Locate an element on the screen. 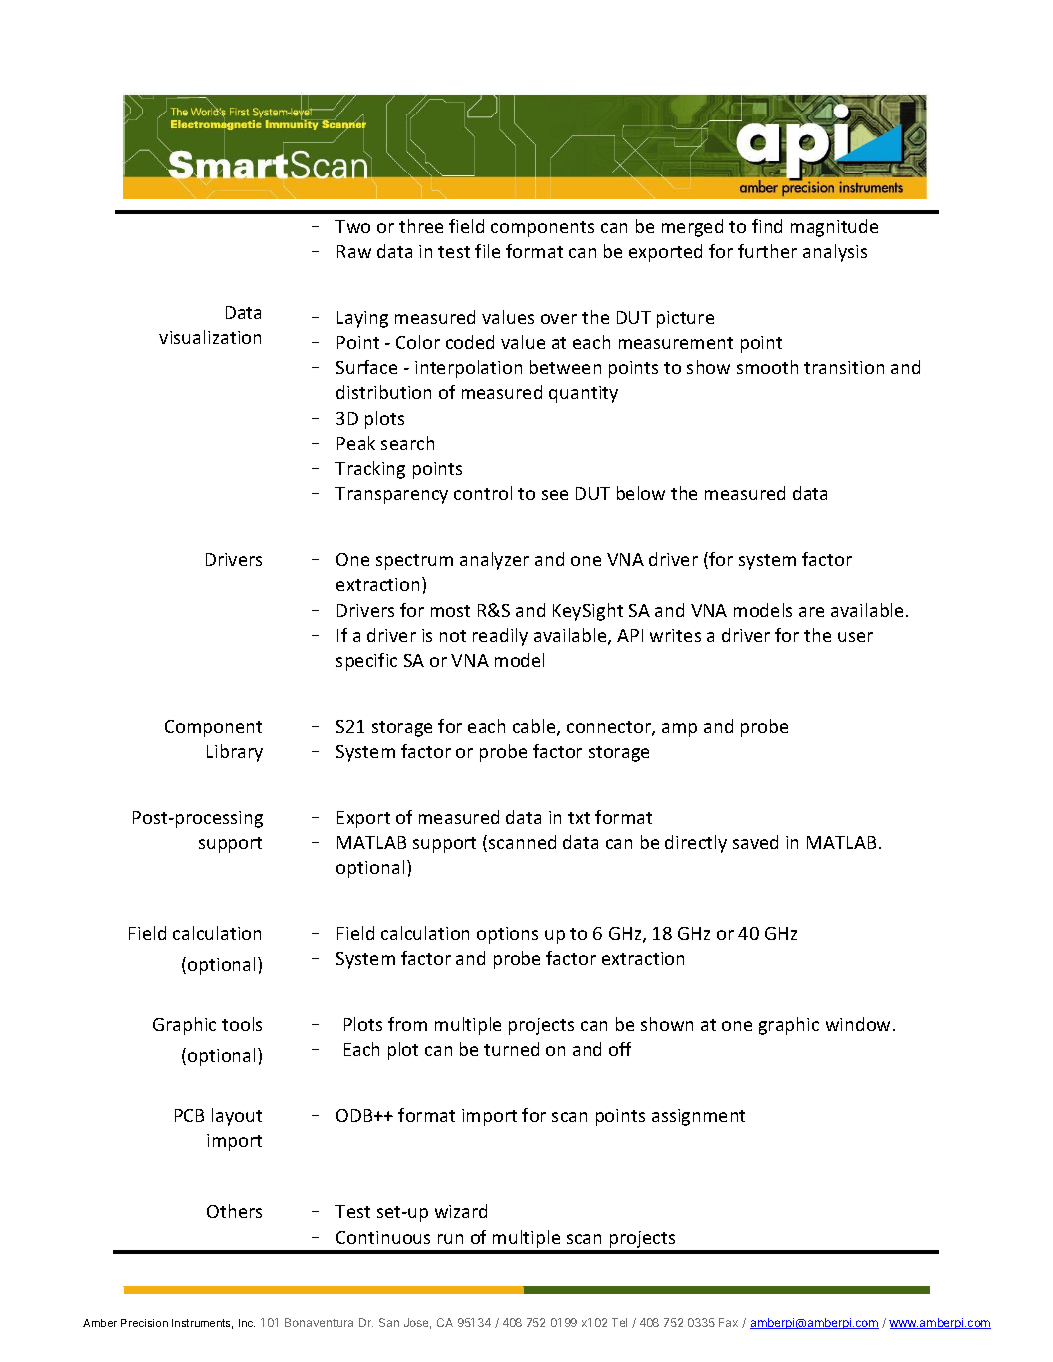  Library is located at coordinates (235, 753).
